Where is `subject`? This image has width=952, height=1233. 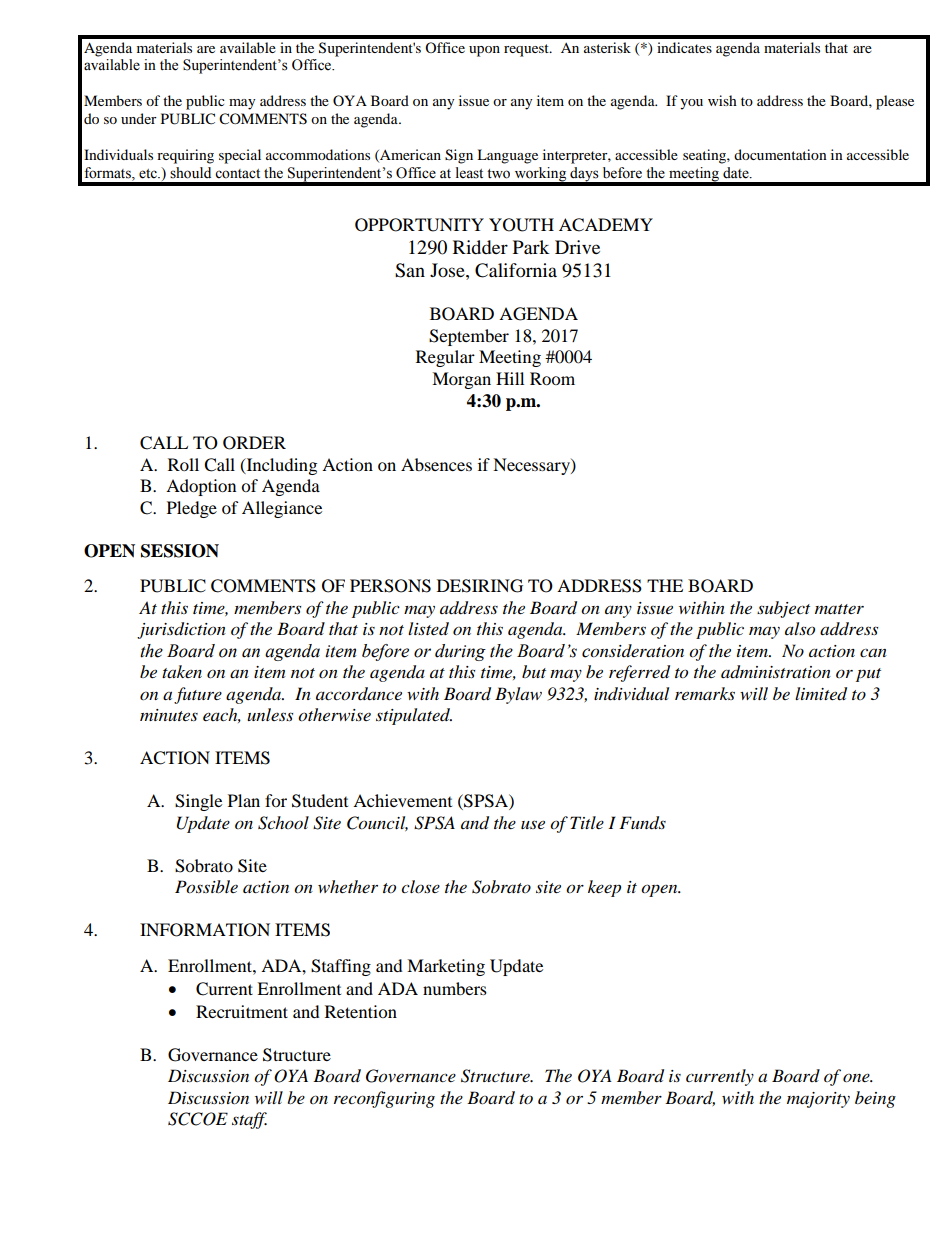
subject is located at coordinates (783, 609).
